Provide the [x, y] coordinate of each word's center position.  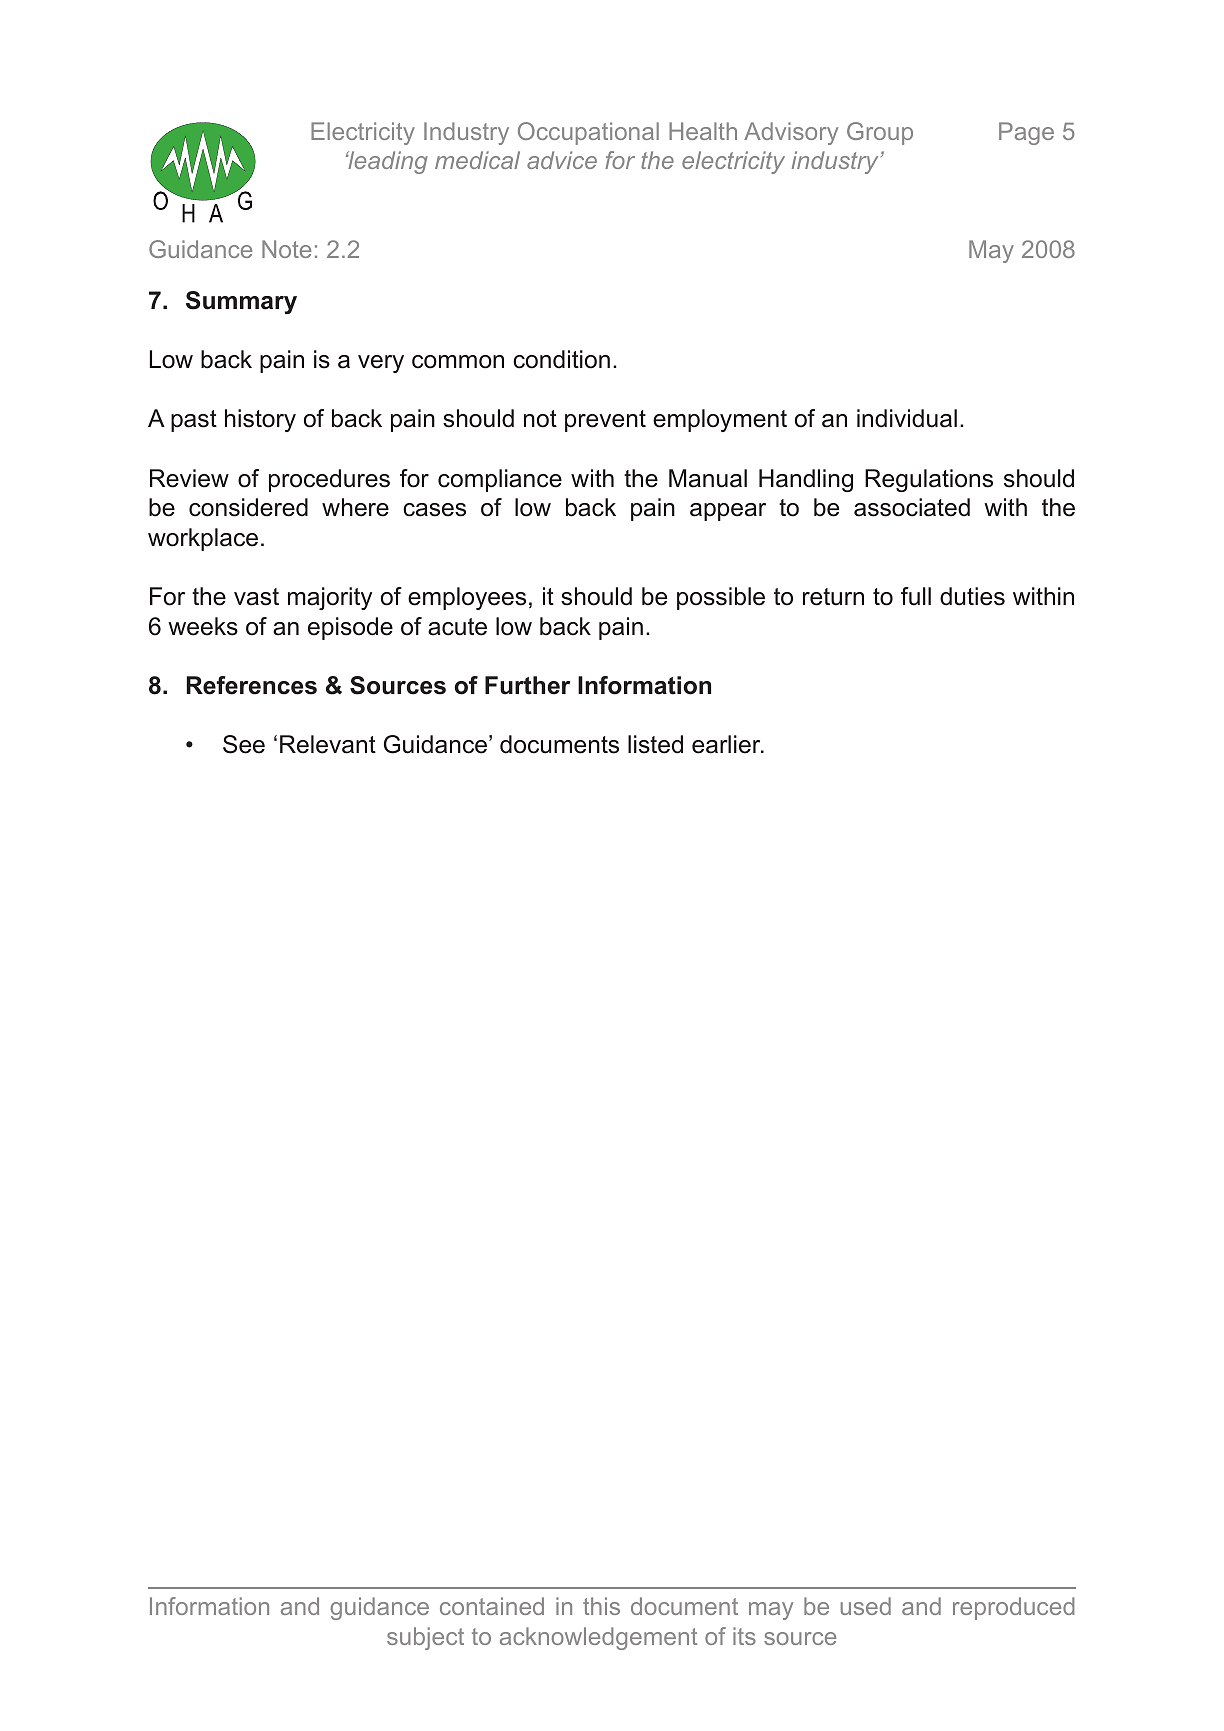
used [866, 1606]
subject [425, 1638]
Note [286, 249]
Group [880, 133]
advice [562, 160]
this [601, 1606]
